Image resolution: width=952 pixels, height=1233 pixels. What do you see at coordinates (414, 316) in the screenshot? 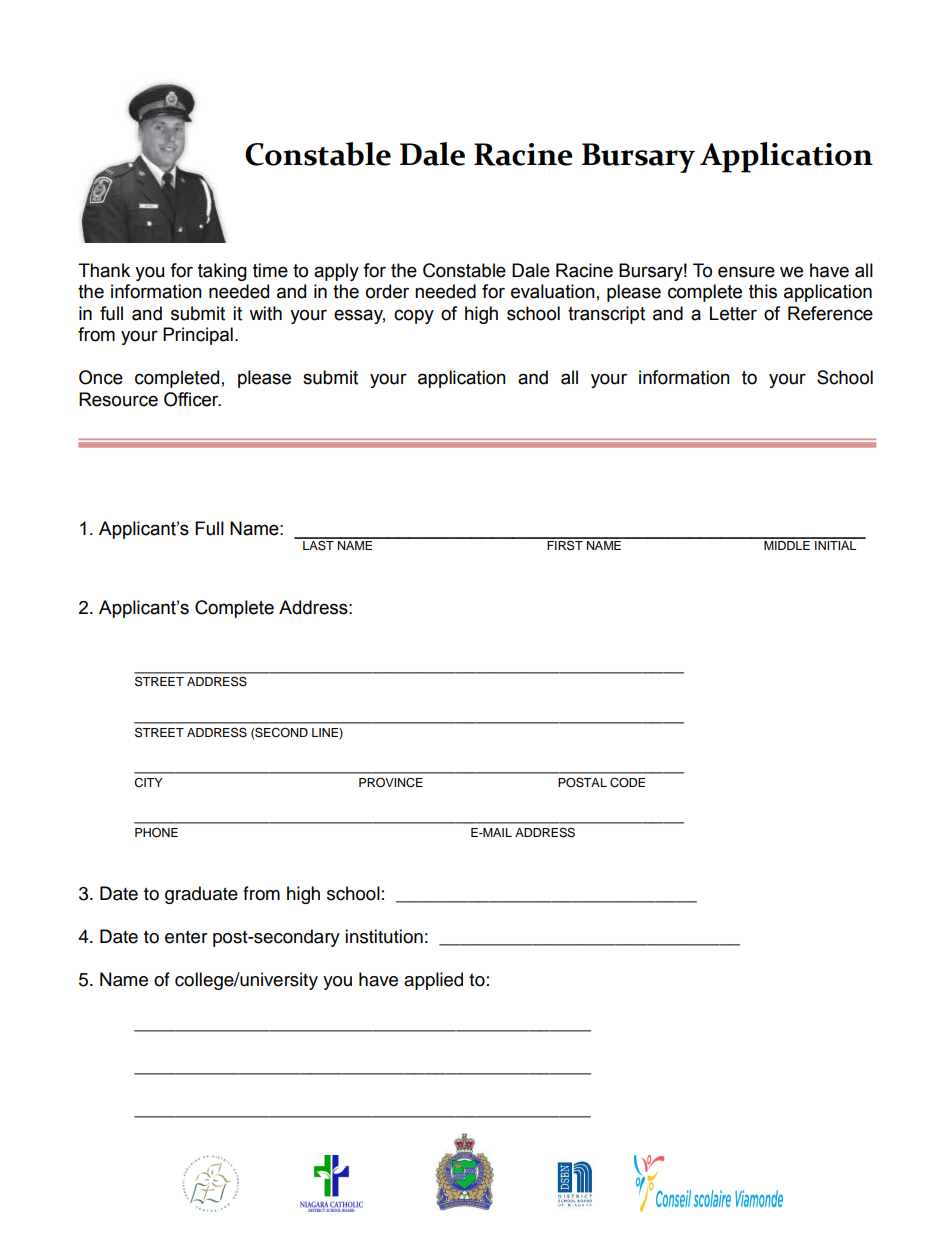
I see `copy` at bounding box center [414, 316].
